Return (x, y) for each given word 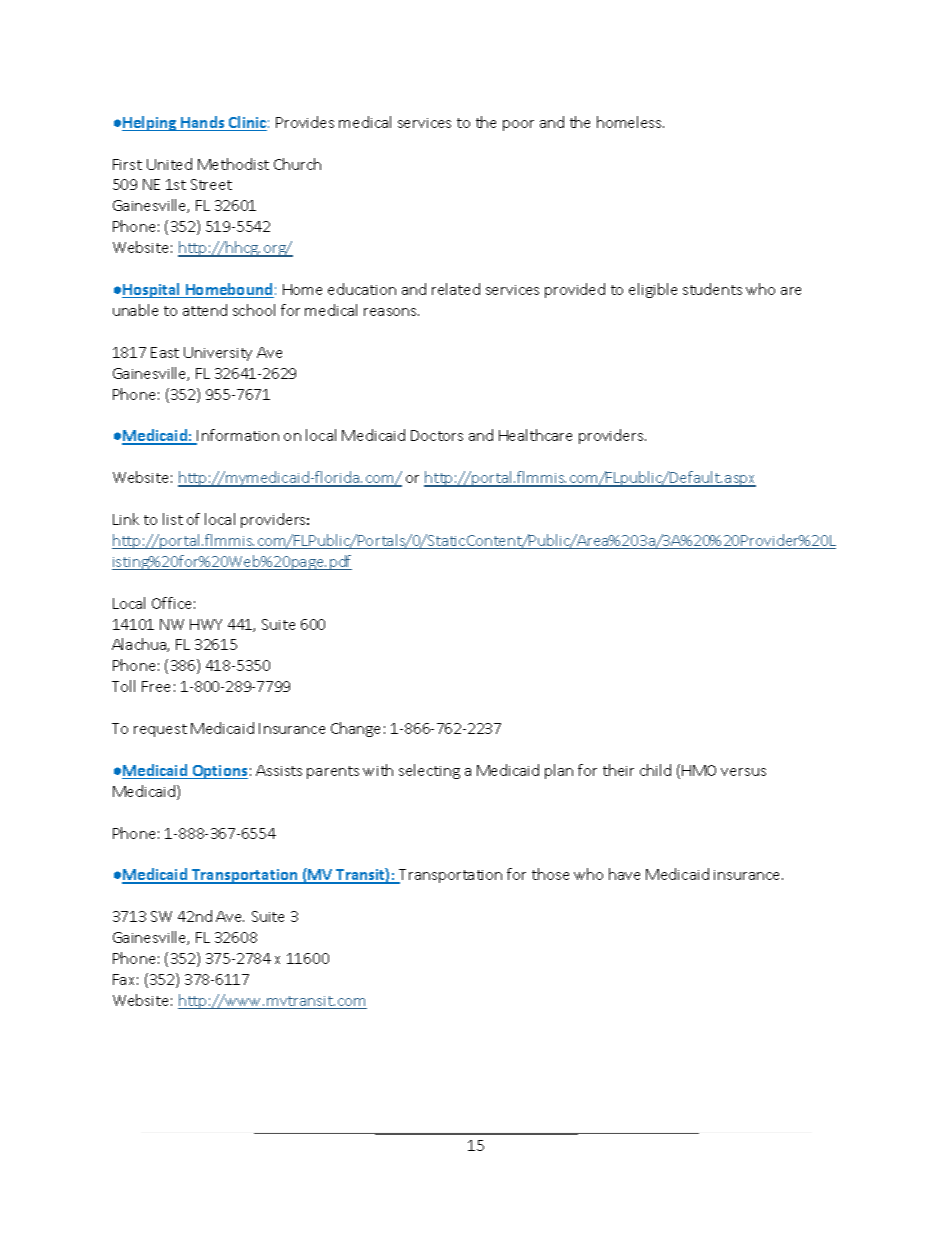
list (173, 519)
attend (205, 310)
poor (518, 125)
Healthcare (535, 435)
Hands (203, 123)
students (712, 289)
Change (355, 729)
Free (156, 686)
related (456, 289)
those (550, 874)
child (655, 770)
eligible (653, 290)
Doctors (437, 435)
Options (219, 772)
